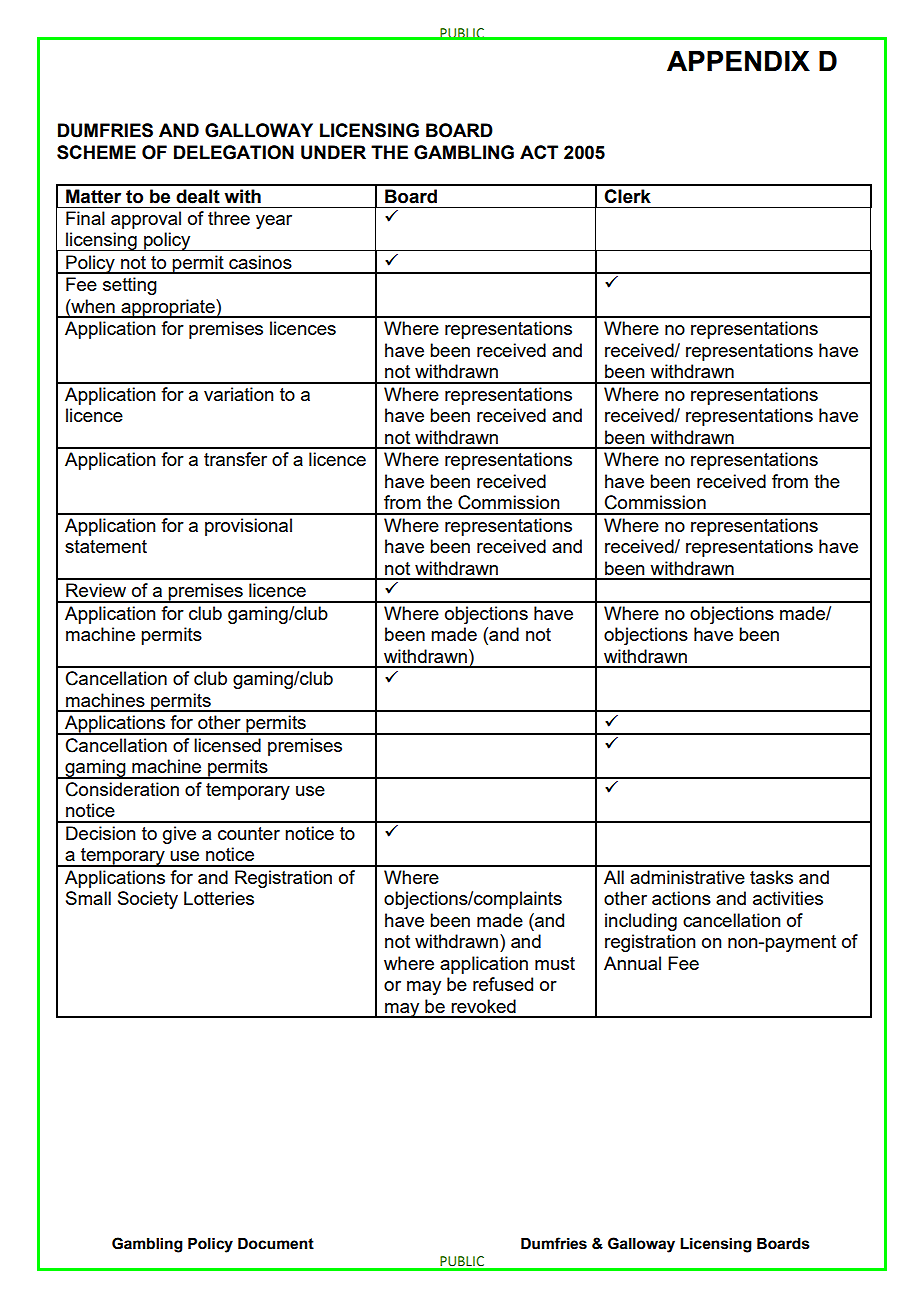 The width and height of the document is (924, 1308). I want to click on administrative, so click(687, 877).
